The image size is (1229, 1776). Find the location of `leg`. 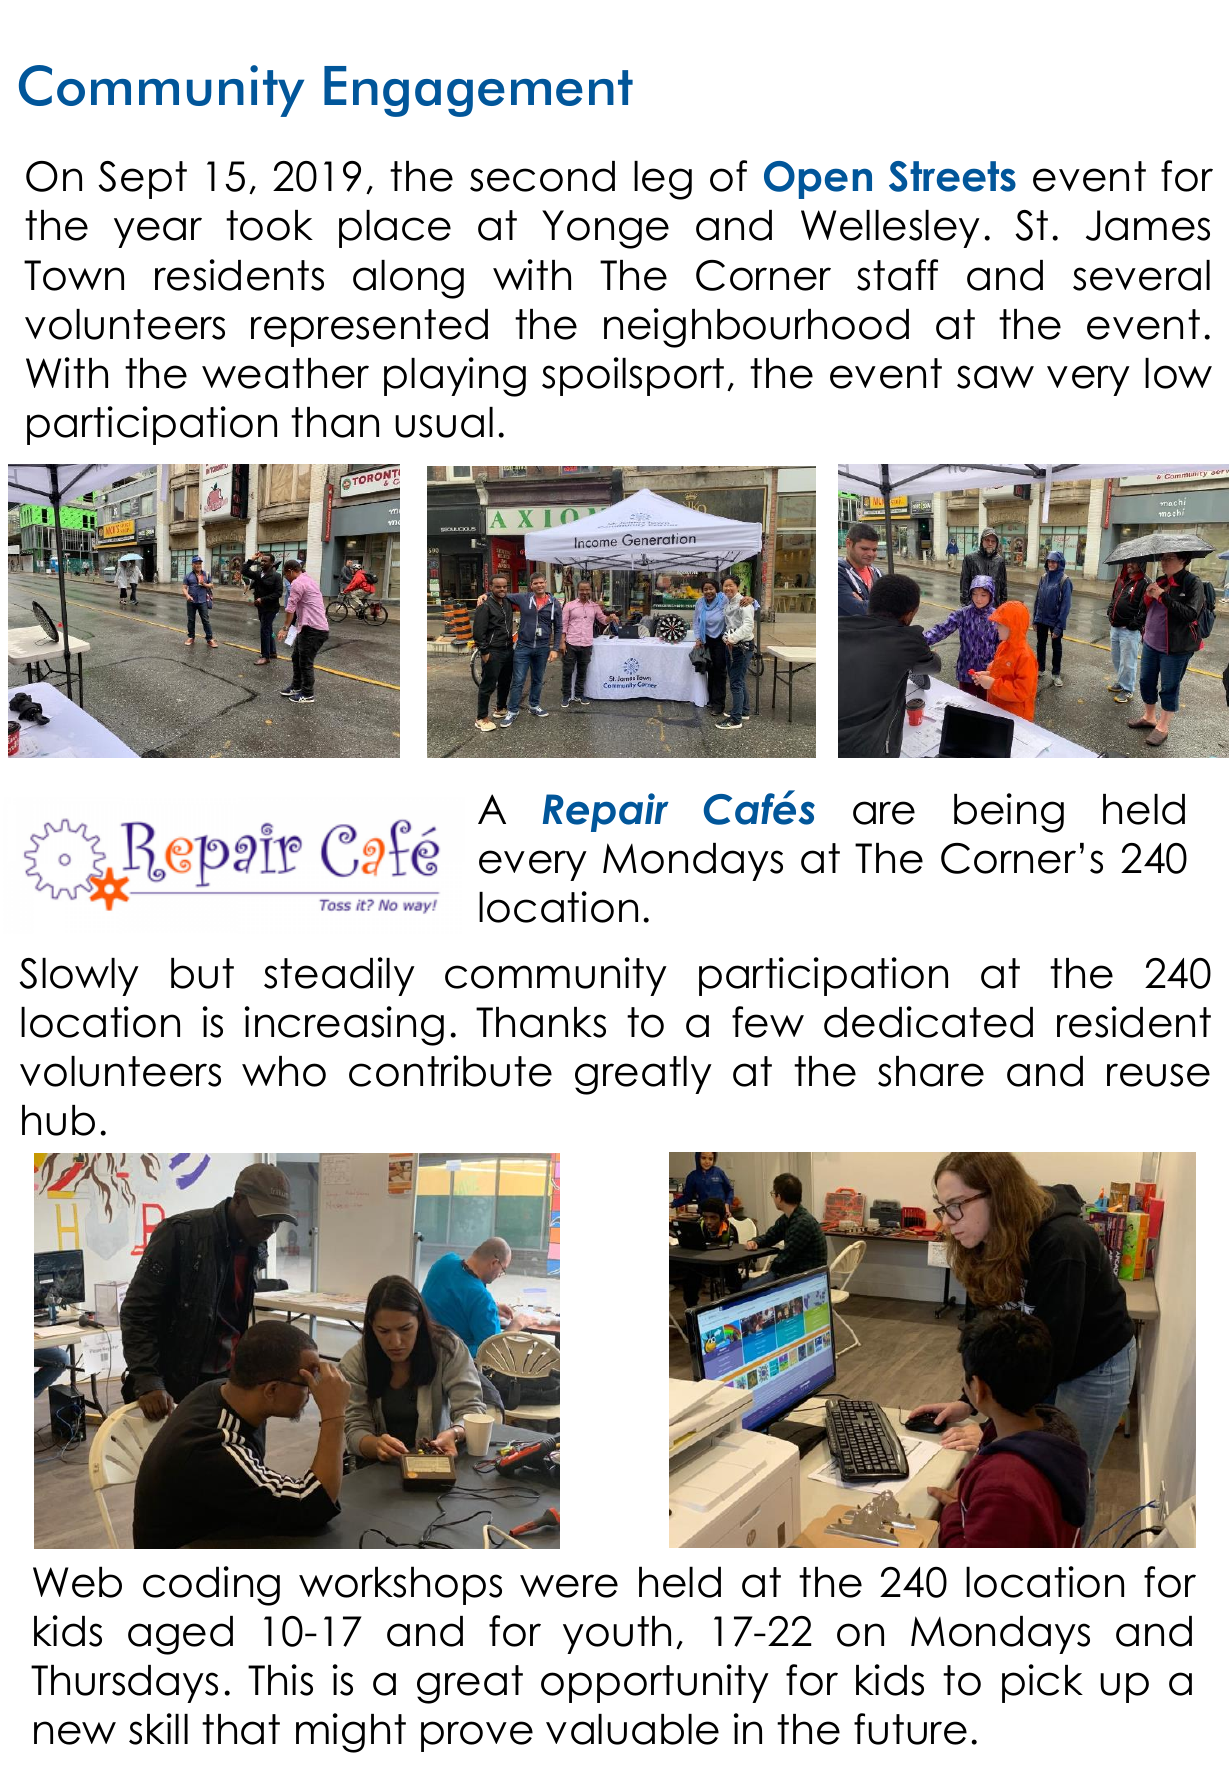

leg is located at coordinates (663, 180).
